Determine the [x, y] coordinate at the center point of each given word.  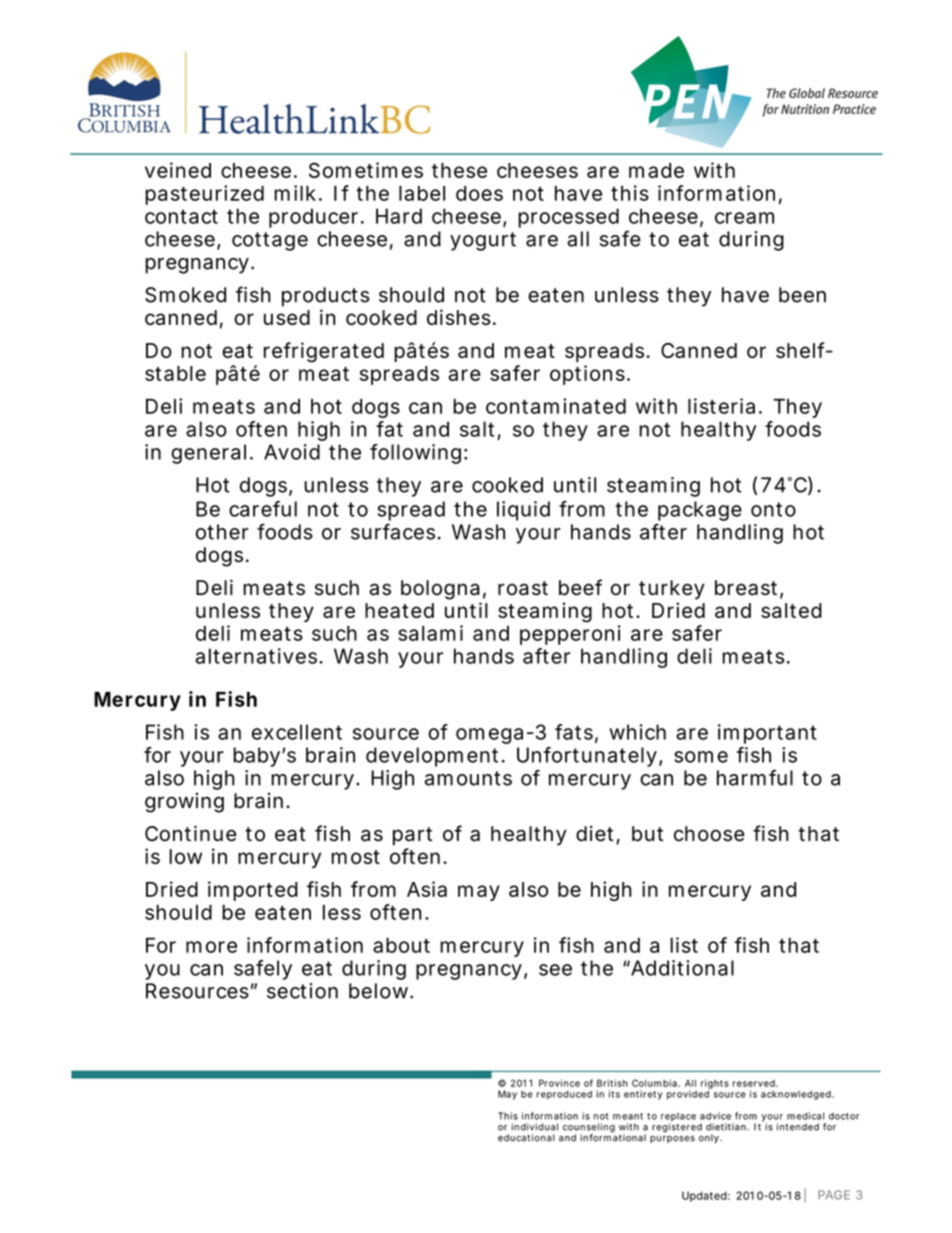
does [479, 193]
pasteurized [204, 195]
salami [430, 633]
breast [749, 589]
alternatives [258, 656]
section [302, 991]
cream [744, 218]
